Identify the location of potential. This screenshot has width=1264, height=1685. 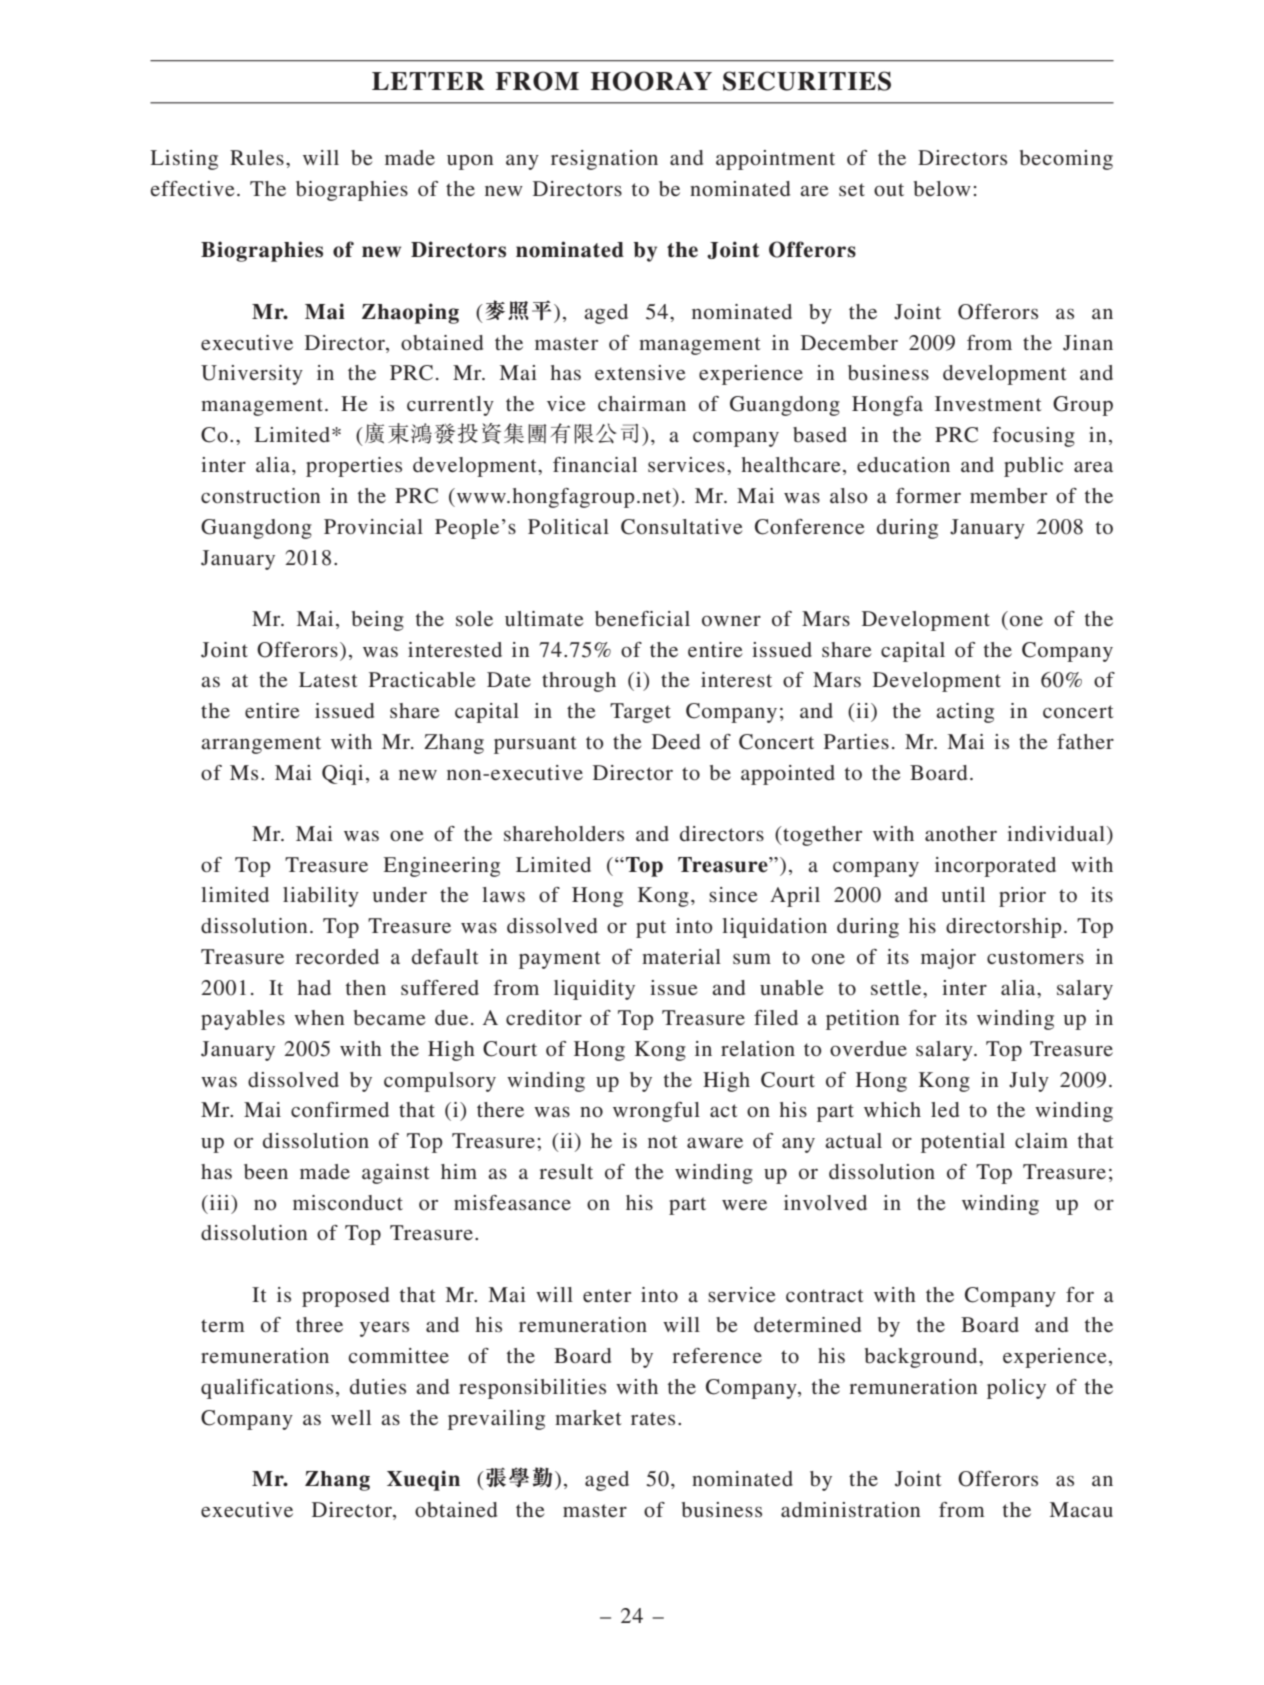
(963, 1143).
